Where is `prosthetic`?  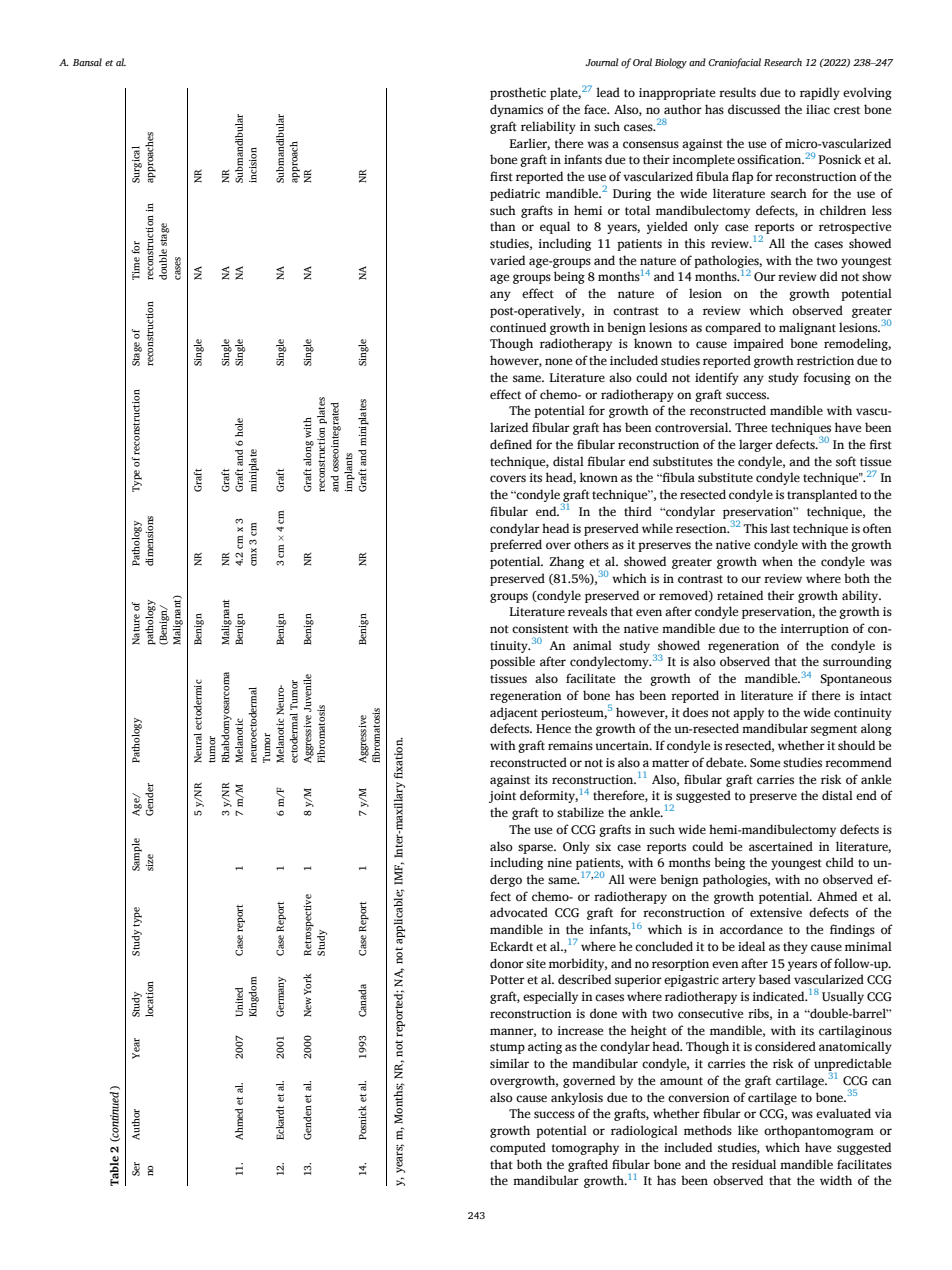
prosthetic is located at coordinates (518, 93).
